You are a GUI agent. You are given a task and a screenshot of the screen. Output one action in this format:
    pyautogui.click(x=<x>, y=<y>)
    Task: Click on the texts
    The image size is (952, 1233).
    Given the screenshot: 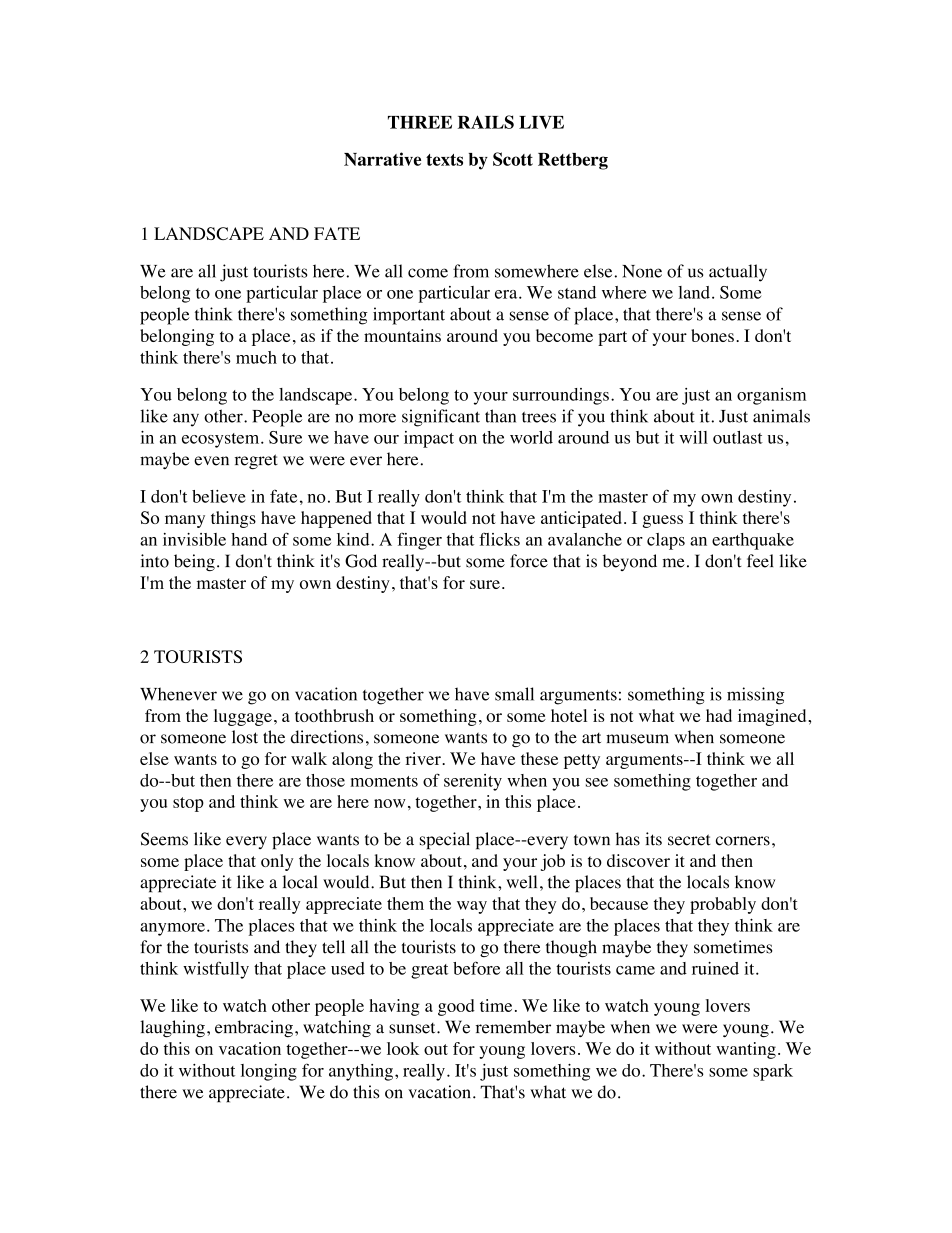 What is the action you would take?
    pyautogui.click(x=444, y=160)
